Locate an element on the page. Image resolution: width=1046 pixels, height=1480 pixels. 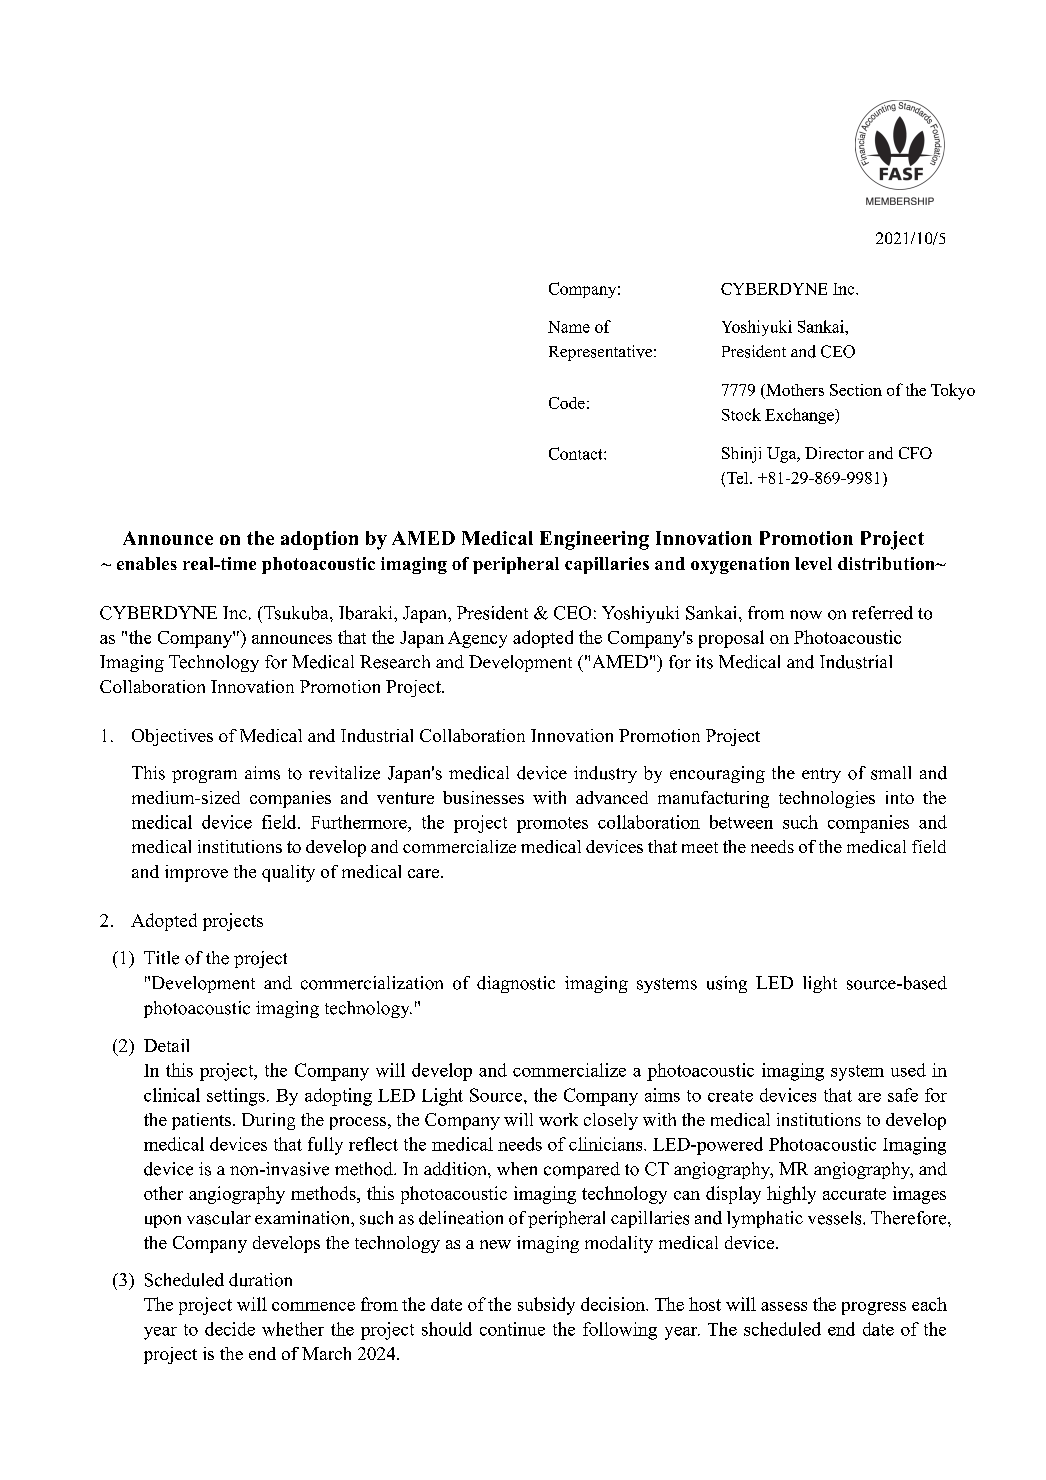
Name is located at coordinates (569, 327).
